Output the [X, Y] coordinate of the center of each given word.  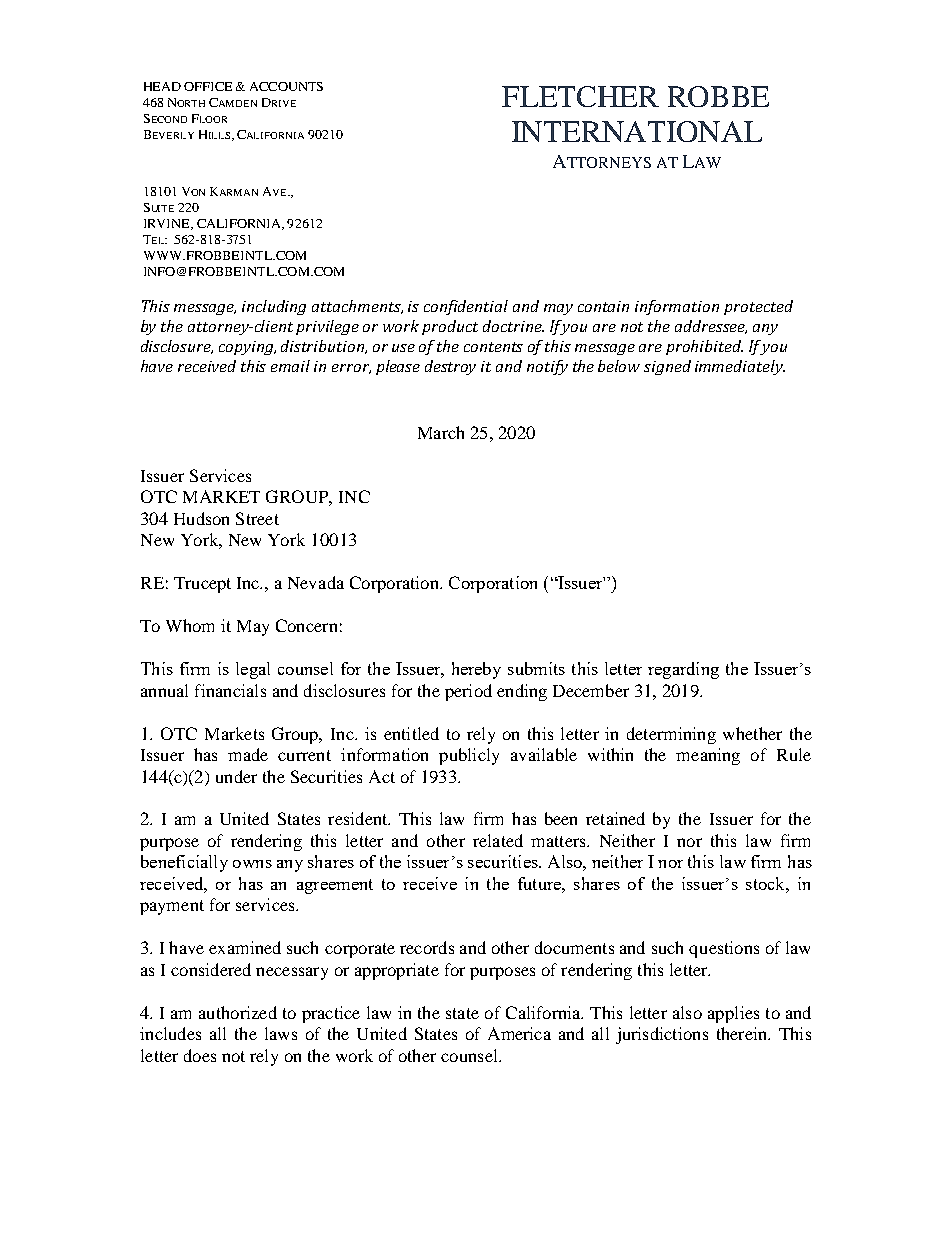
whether [752, 733]
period [468, 692]
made [248, 754]
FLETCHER [580, 96]
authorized [238, 1012]
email [290, 366]
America [519, 1033]
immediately [740, 367]
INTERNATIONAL [637, 131]
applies [733, 1014]
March [441, 432]
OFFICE [208, 86]
